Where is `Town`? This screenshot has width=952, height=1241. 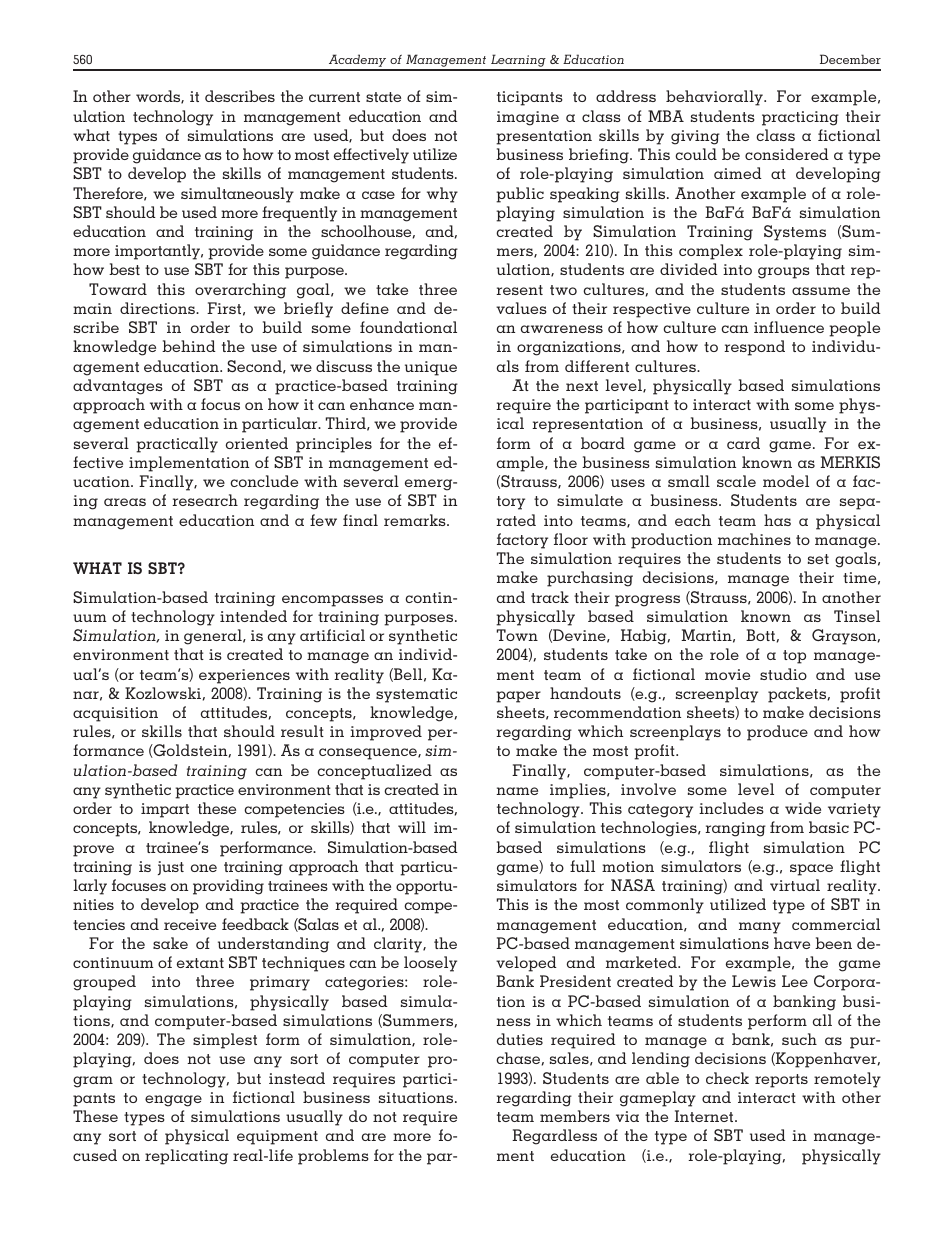 Town is located at coordinates (517, 635).
